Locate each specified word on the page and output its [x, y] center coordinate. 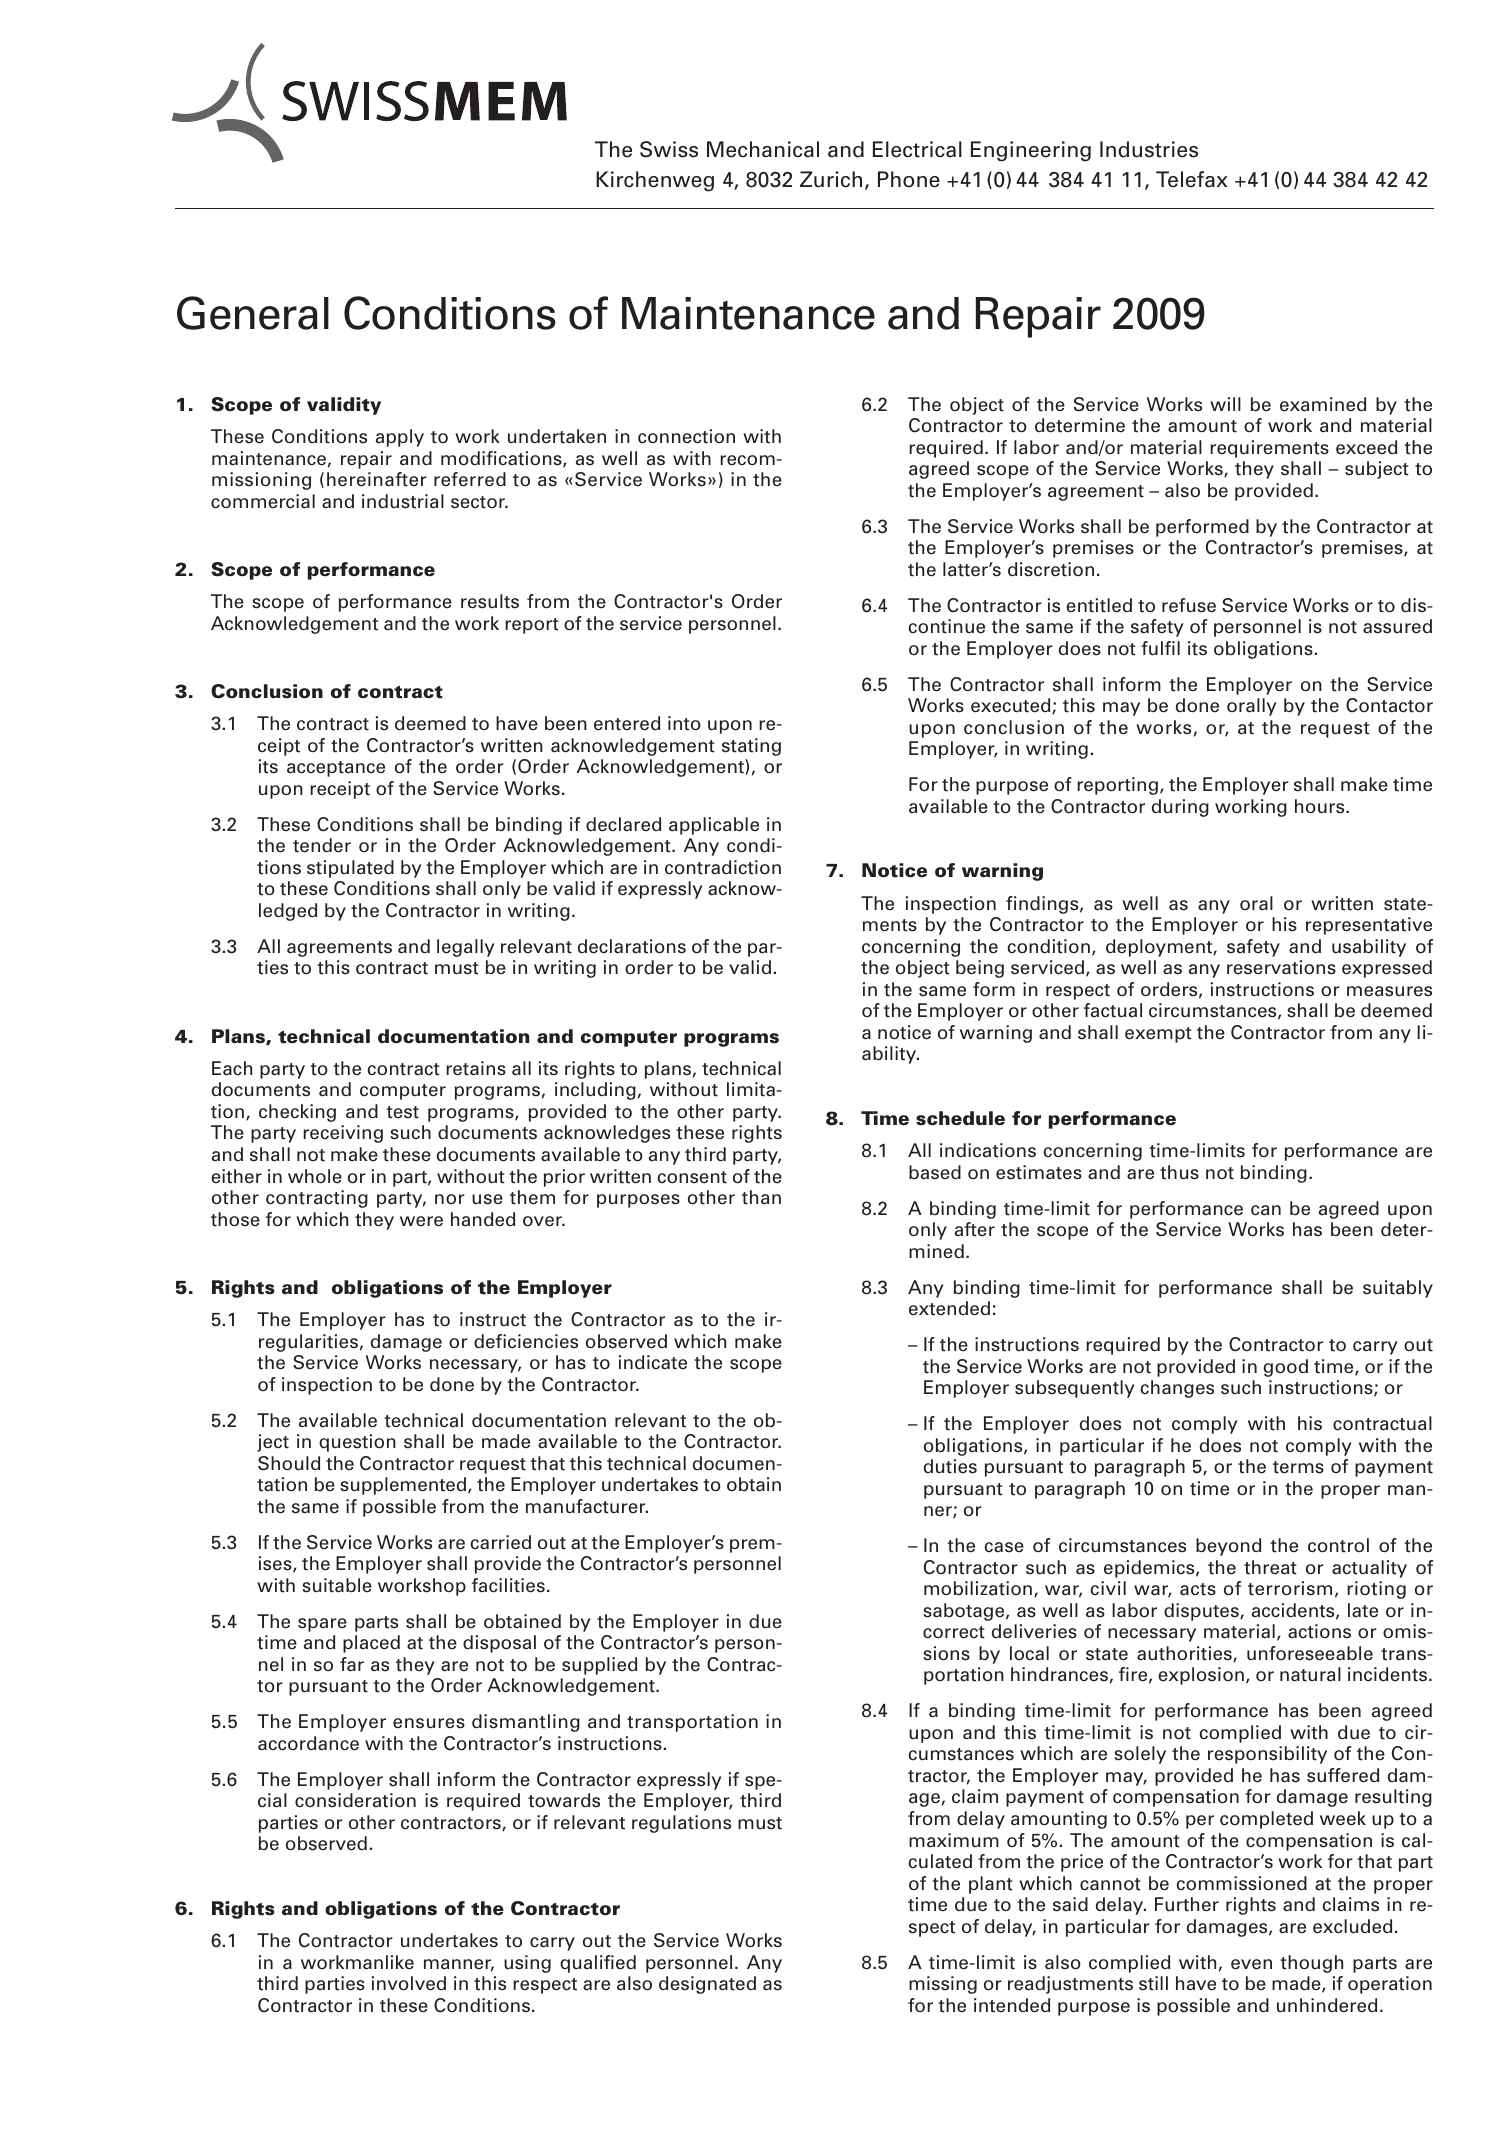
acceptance [336, 769]
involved [409, 1983]
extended [949, 1308]
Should [289, 1463]
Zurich [831, 179]
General [253, 313]
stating [751, 747]
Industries [1149, 149]
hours [1321, 806]
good [1285, 1368]
